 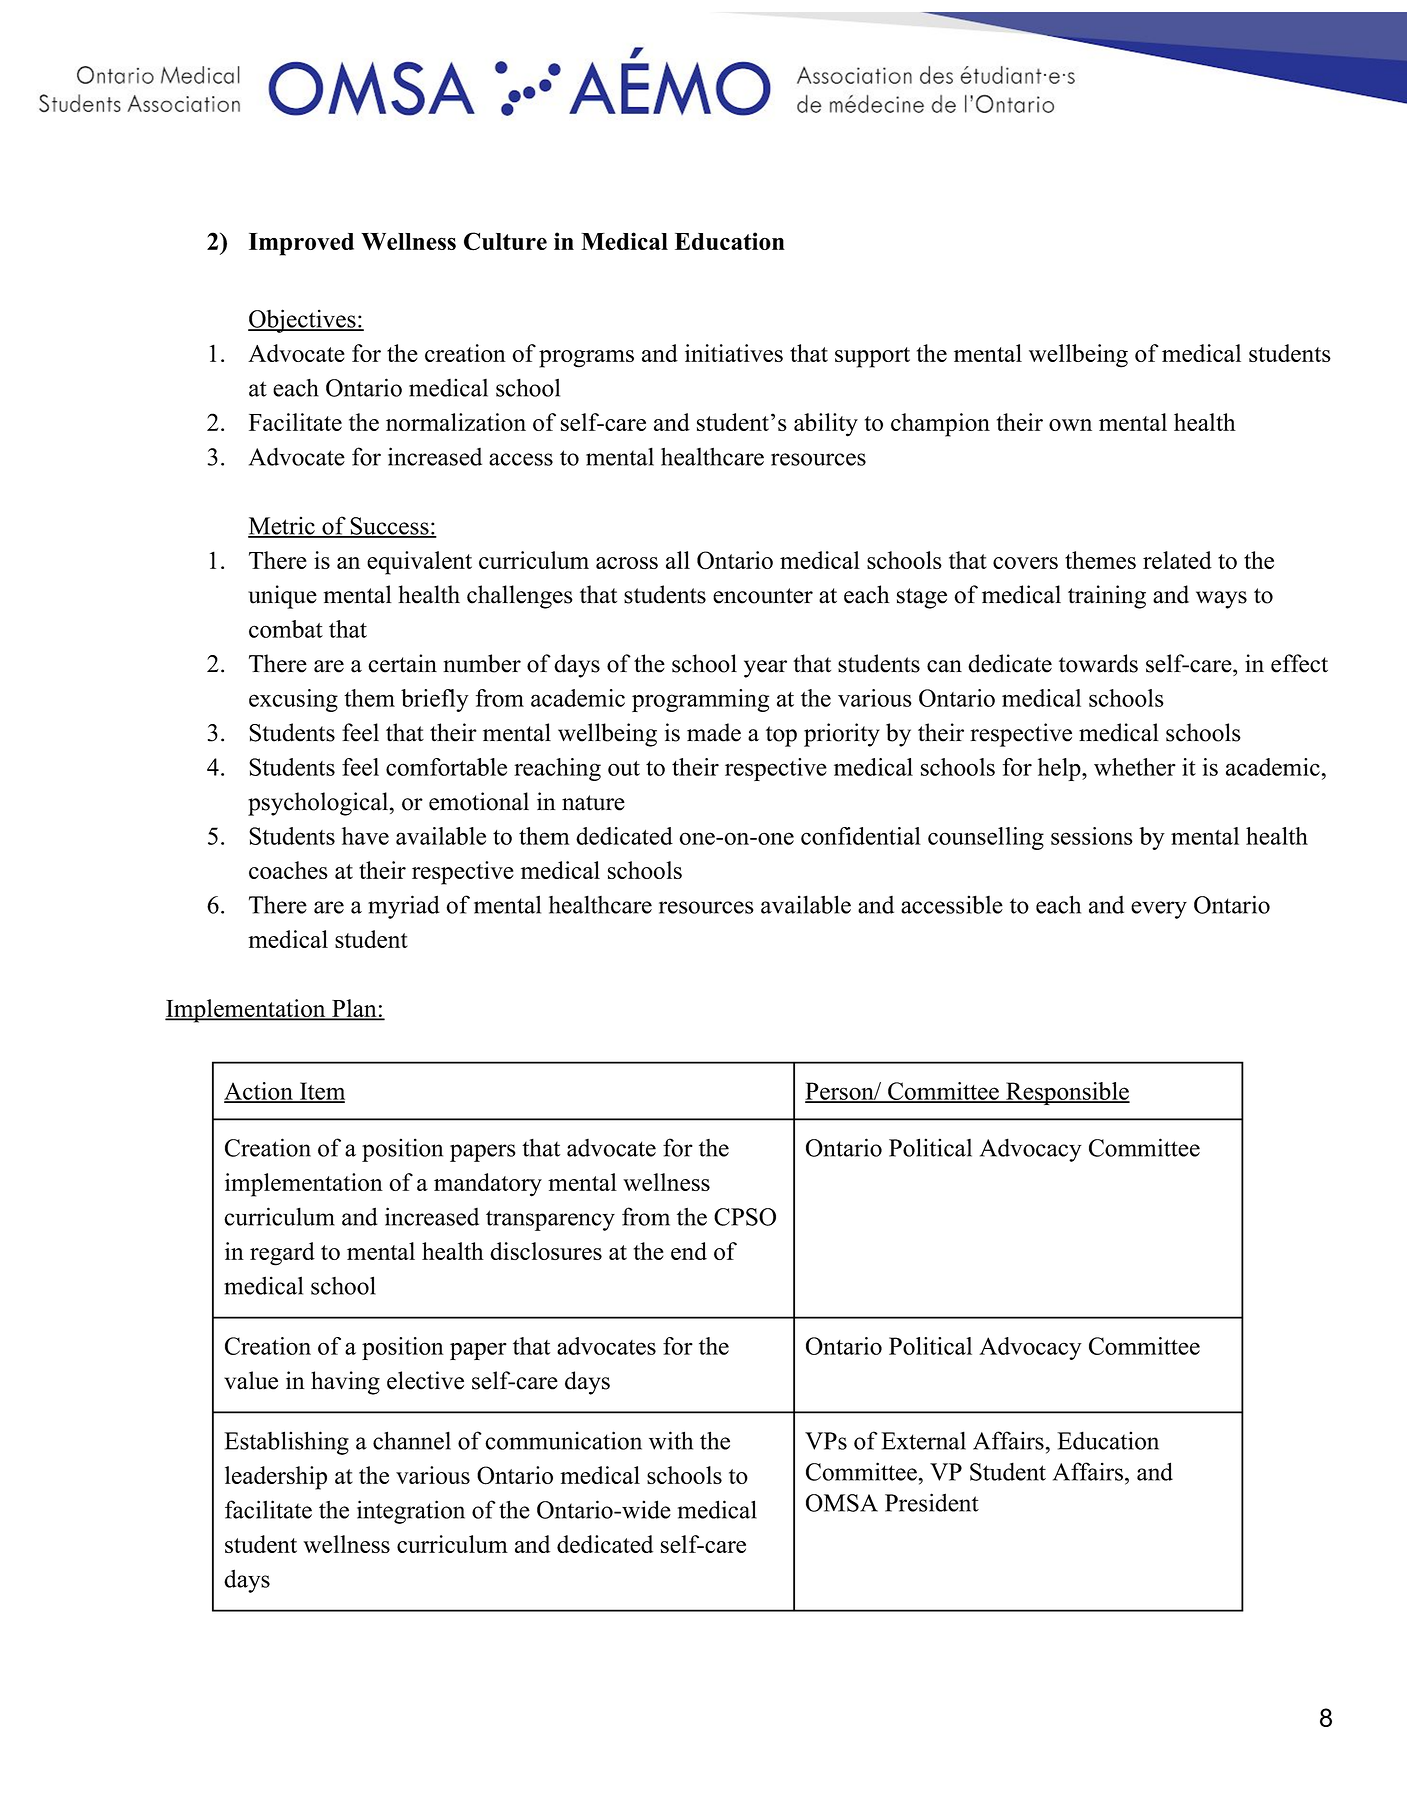 What do you see at coordinates (861, 836) in the image?
I see `confidential` at bounding box center [861, 836].
